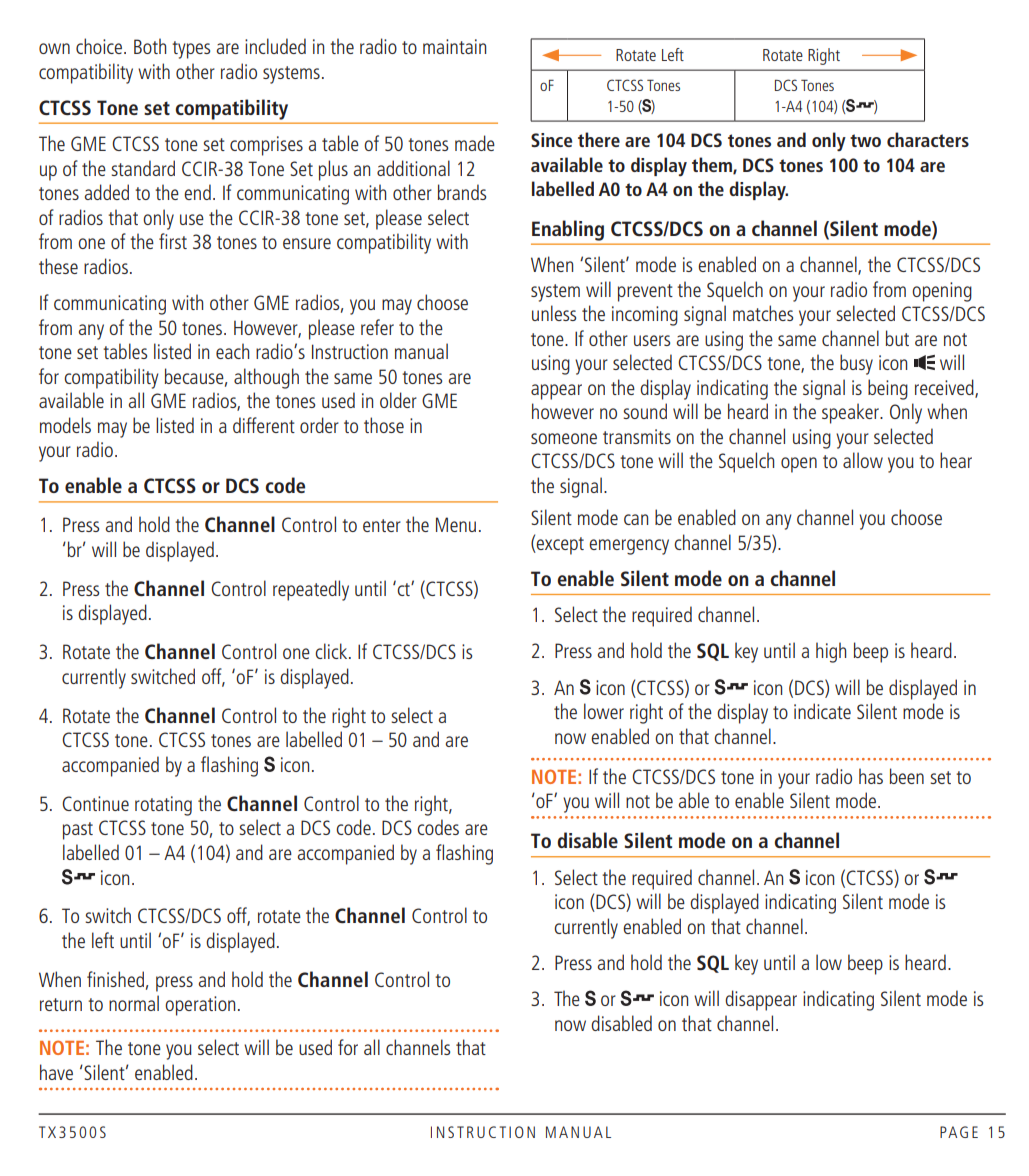 The width and height of the image is (1029, 1176). Describe the element at coordinates (865, 140) in the image. I see `two` at that location.
